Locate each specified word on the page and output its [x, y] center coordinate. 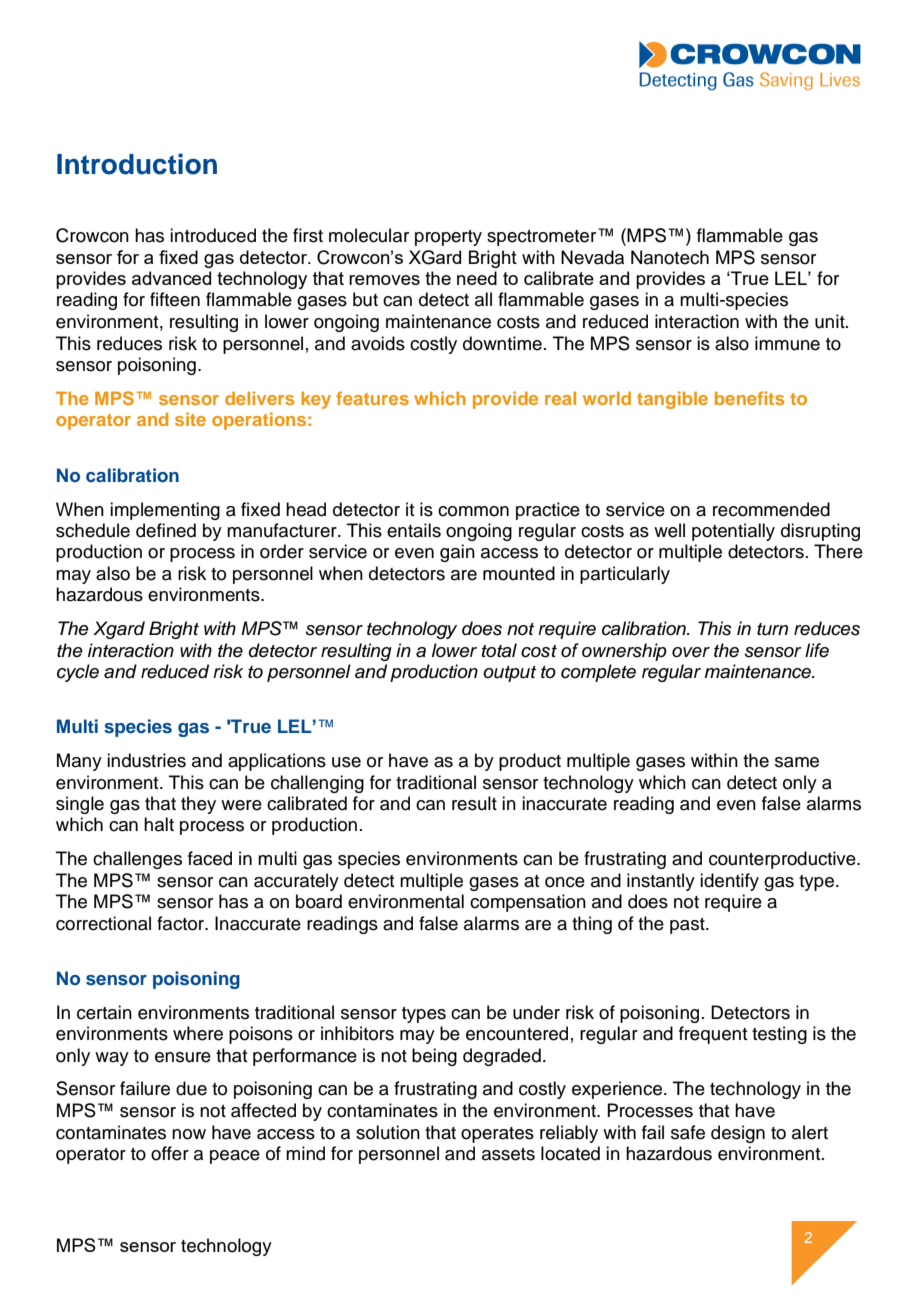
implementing [165, 511]
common [473, 511]
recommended [771, 509]
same [797, 762]
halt [159, 824]
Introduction [137, 164]
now [189, 1134]
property [448, 238]
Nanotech [670, 257]
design [738, 1134]
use [346, 762]
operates [497, 1135]
